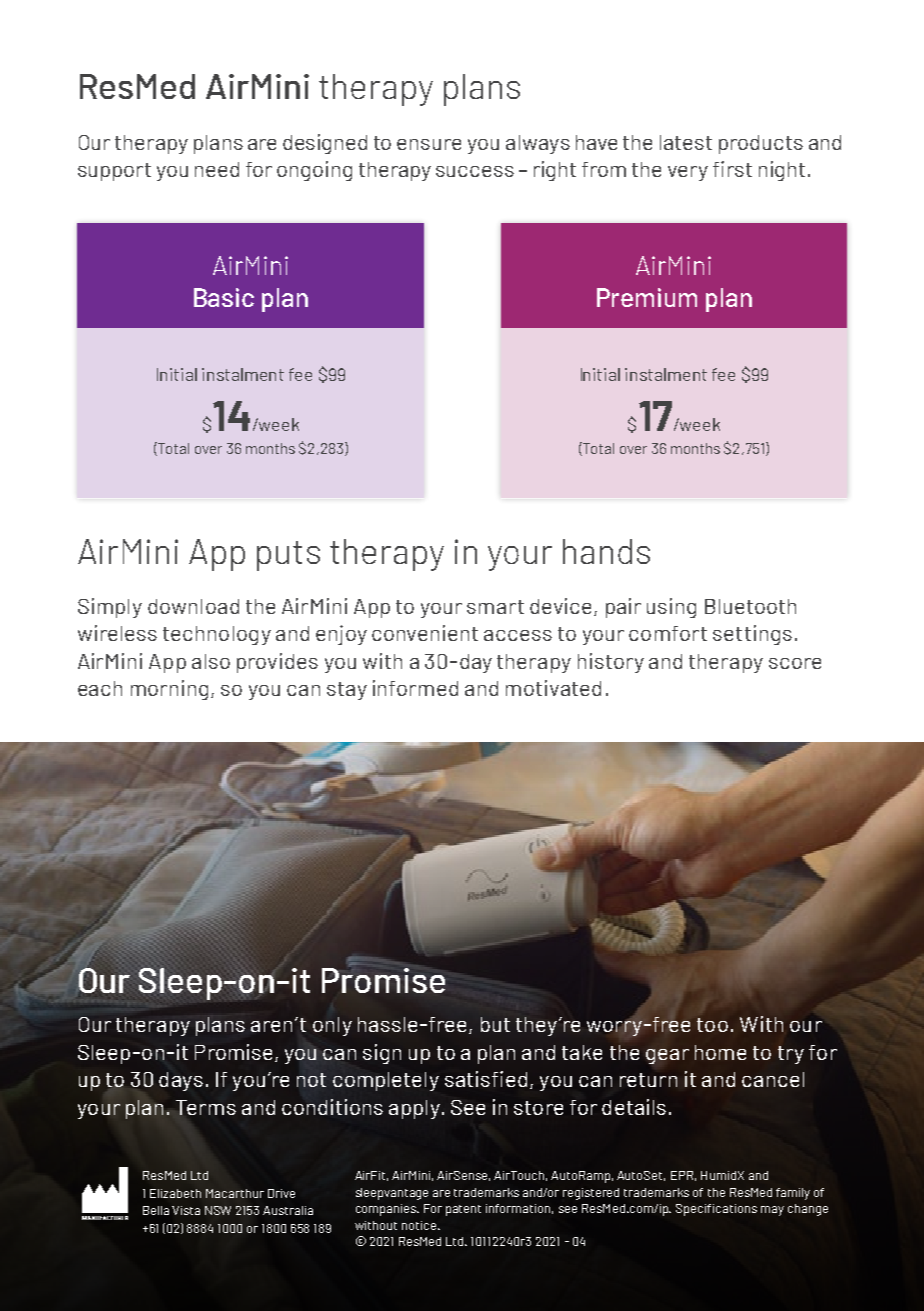  What do you see at coordinates (732, 169) in the page?
I see `first` at bounding box center [732, 169].
